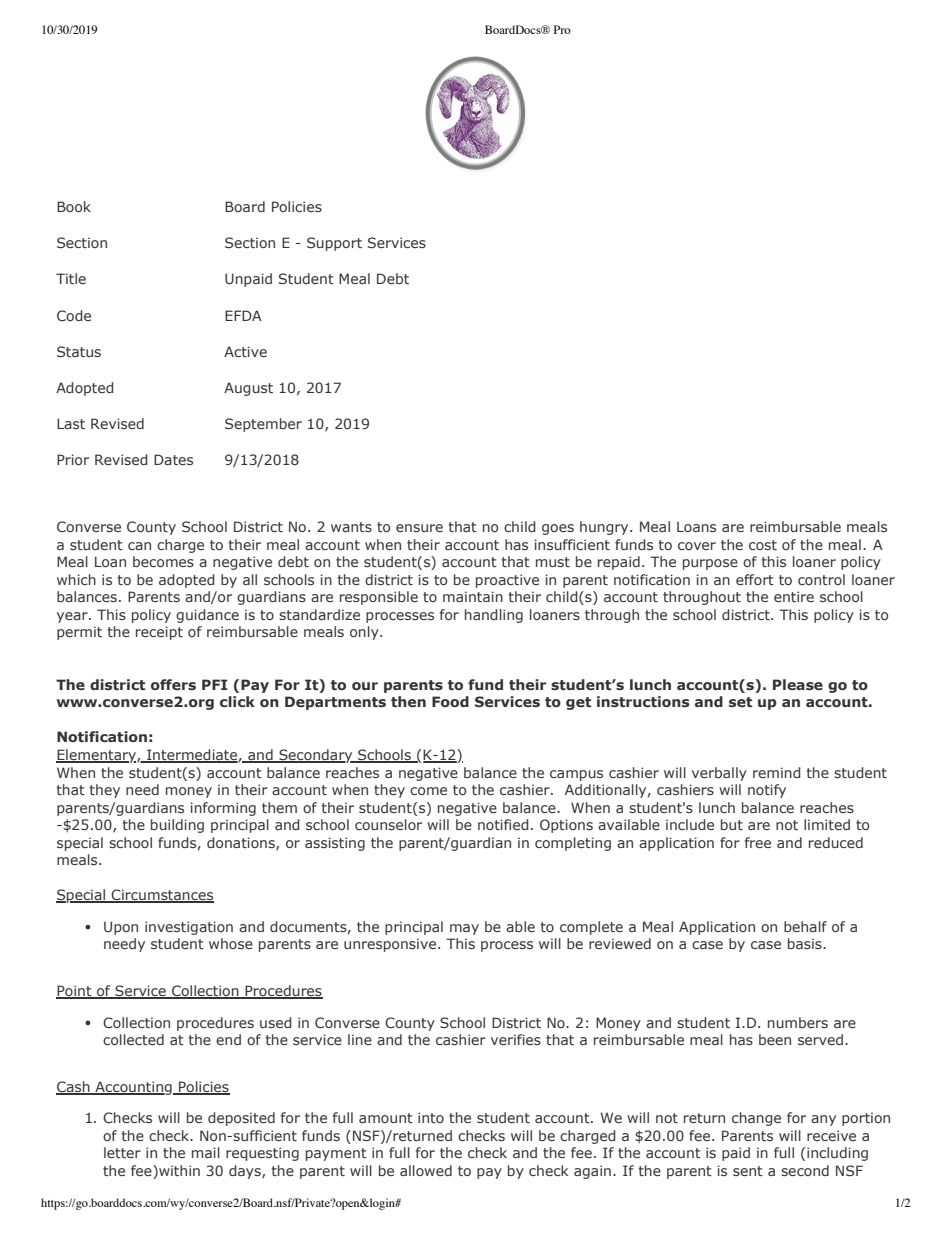 Image resolution: width=952 pixels, height=1233 pixels. What do you see at coordinates (74, 206) in the screenshot?
I see `Book` at bounding box center [74, 206].
